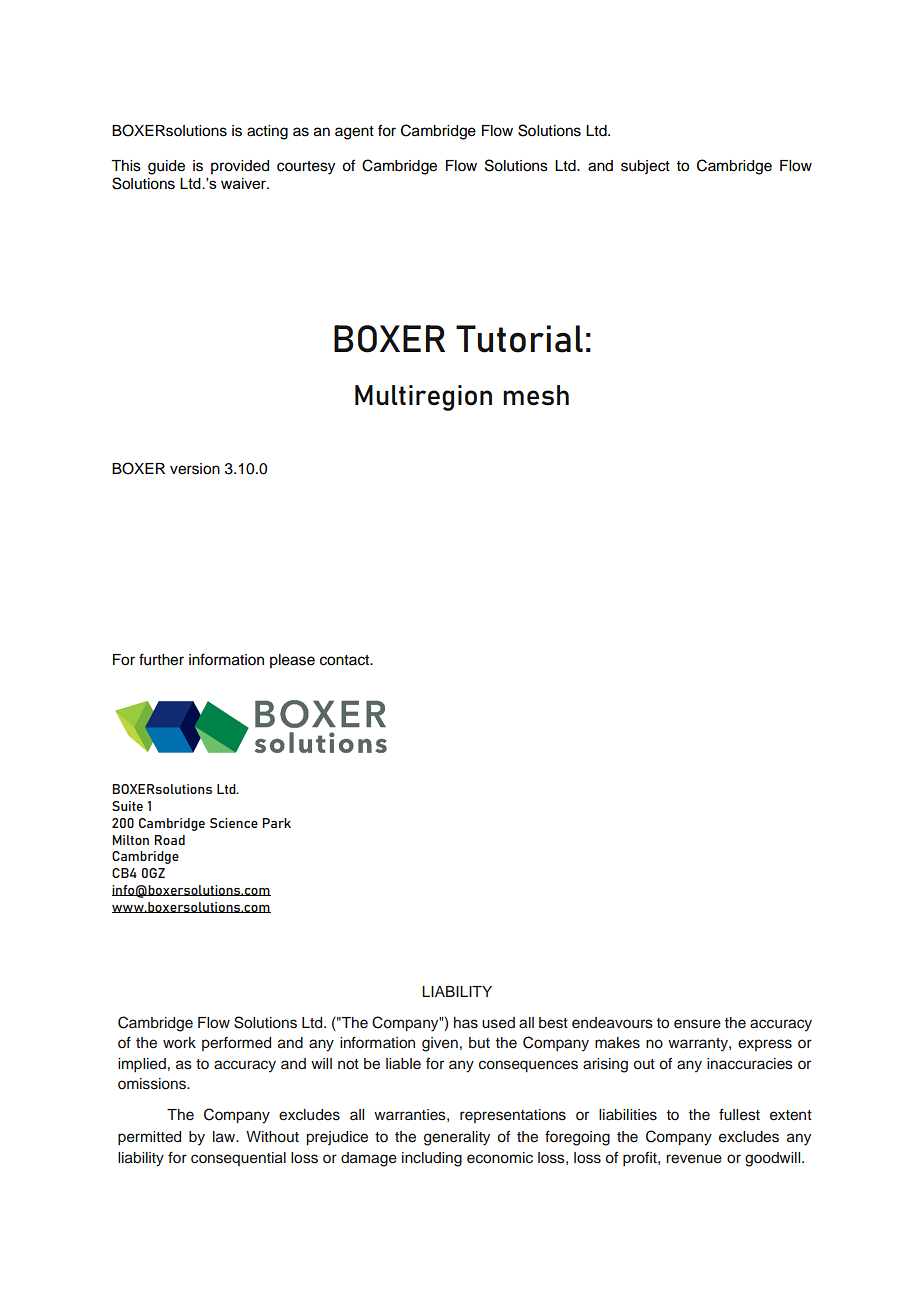 The image size is (924, 1308). What do you see at coordinates (161, 659) in the page?
I see `further` at bounding box center [161, 659].
